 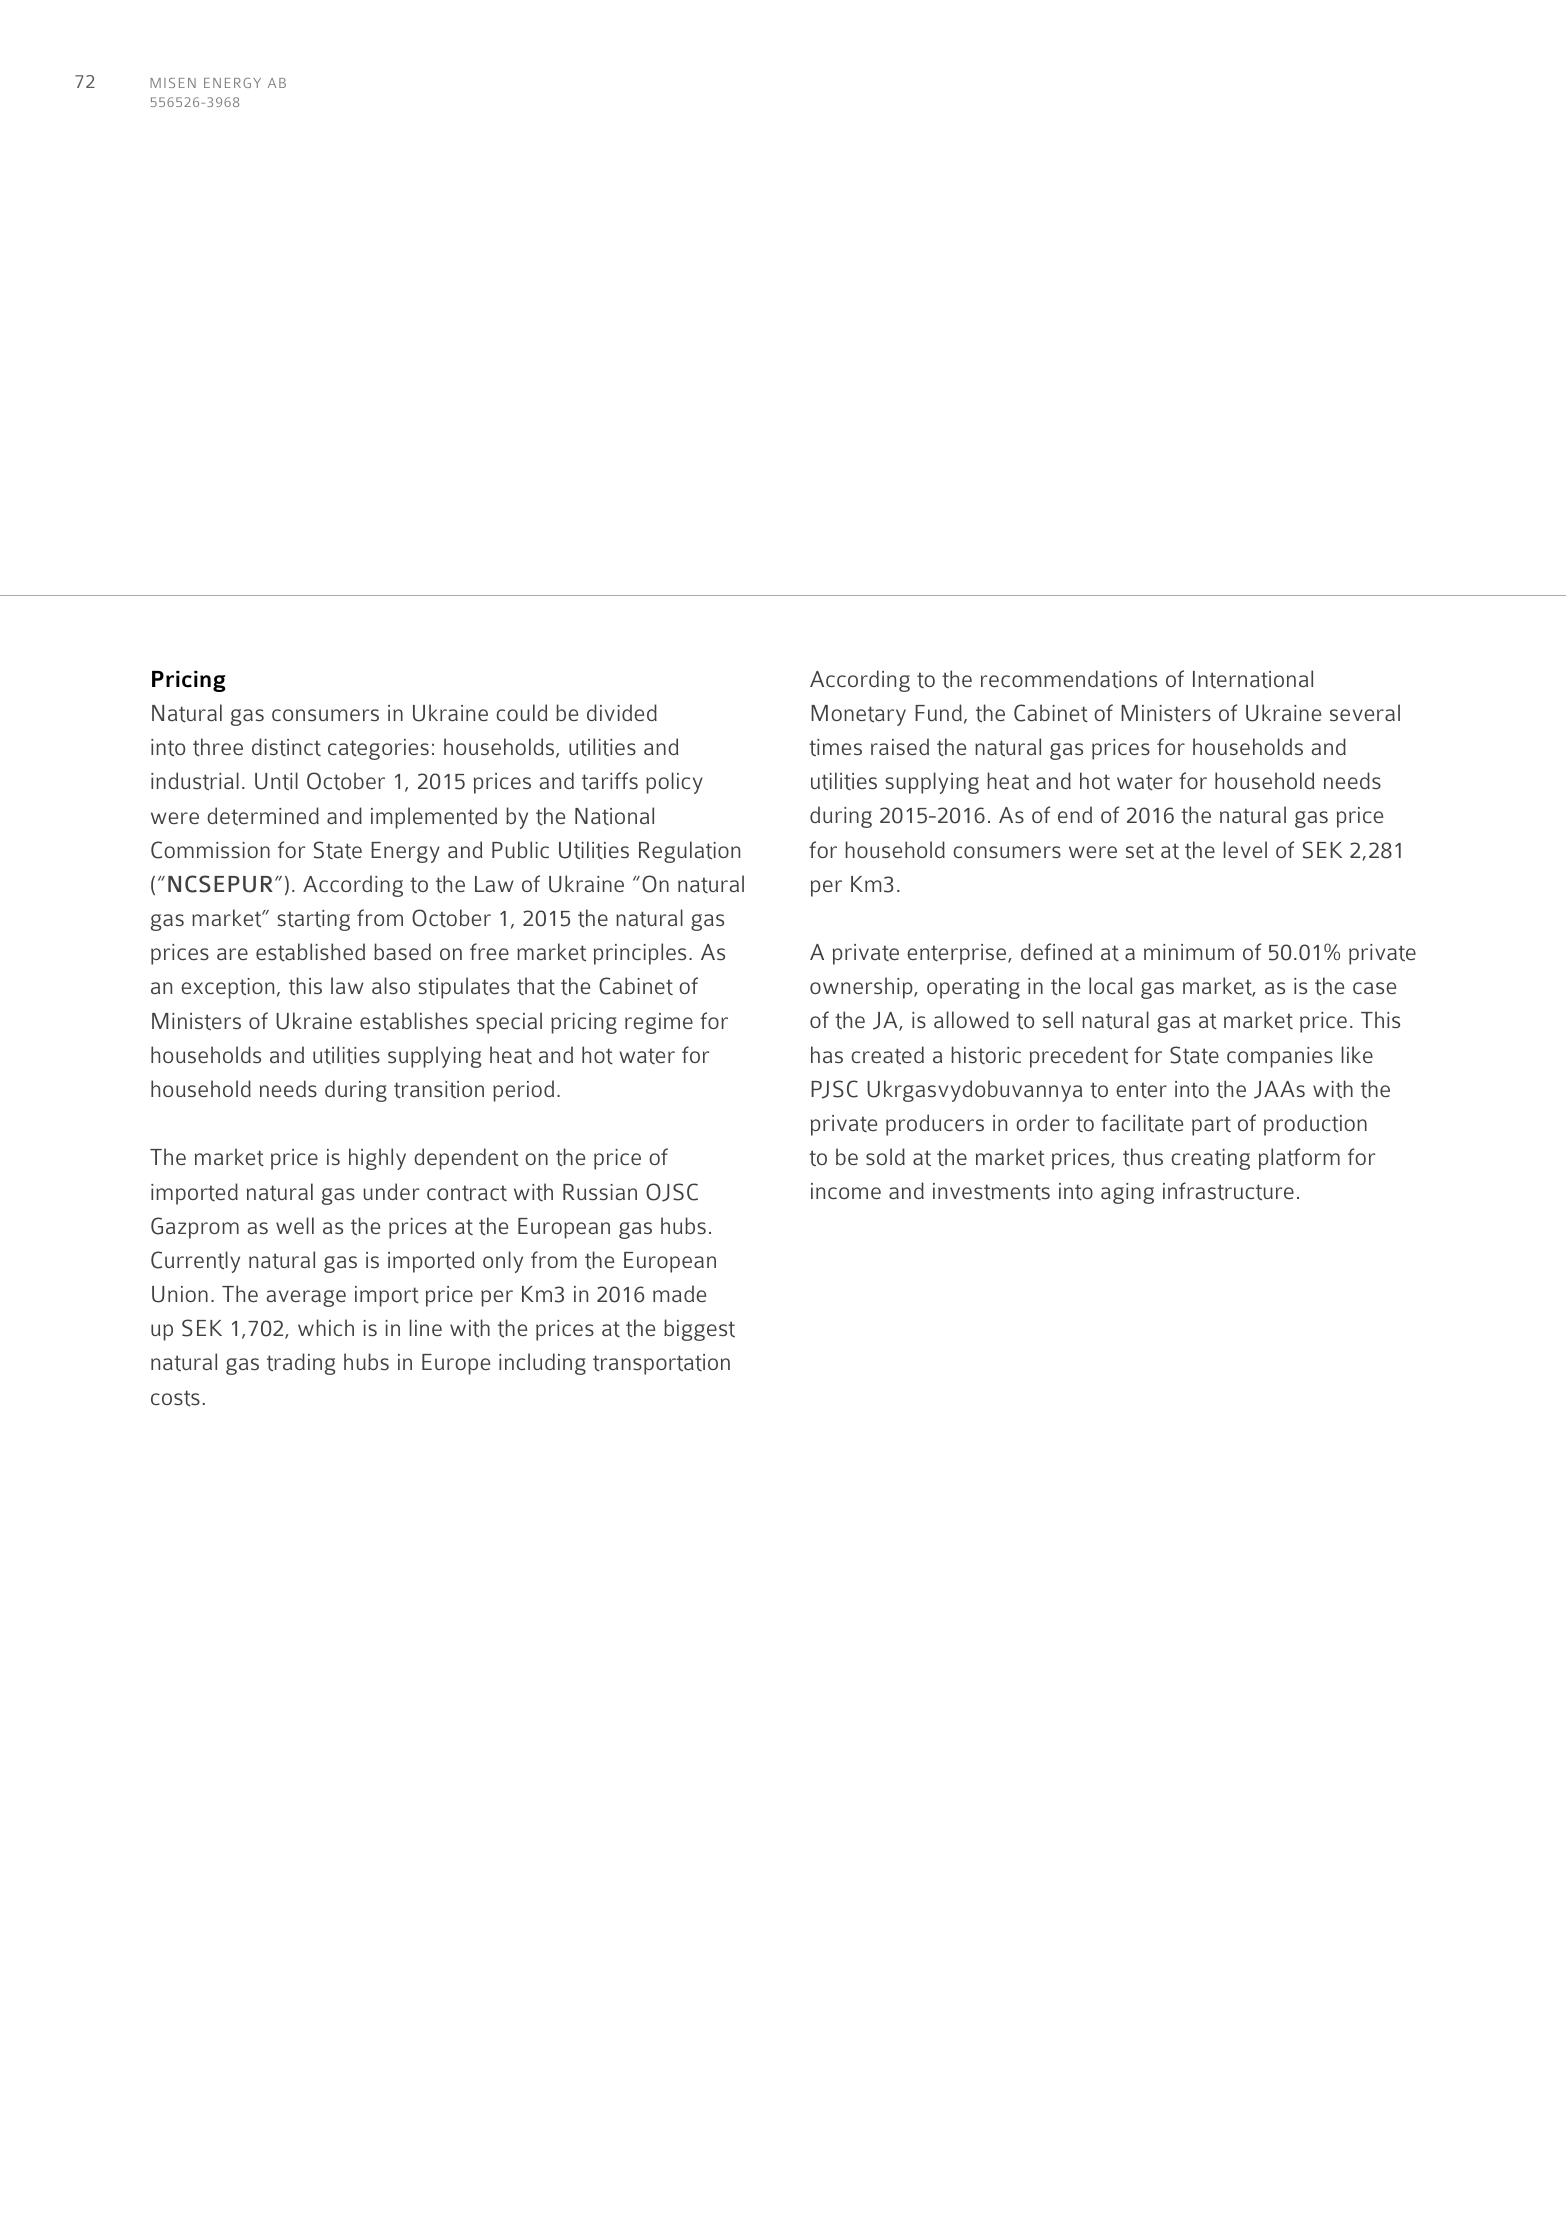 What do you see at coordinates (661, 1364) in the document?
I see `transportation` at bounding box center [661, 1364].
